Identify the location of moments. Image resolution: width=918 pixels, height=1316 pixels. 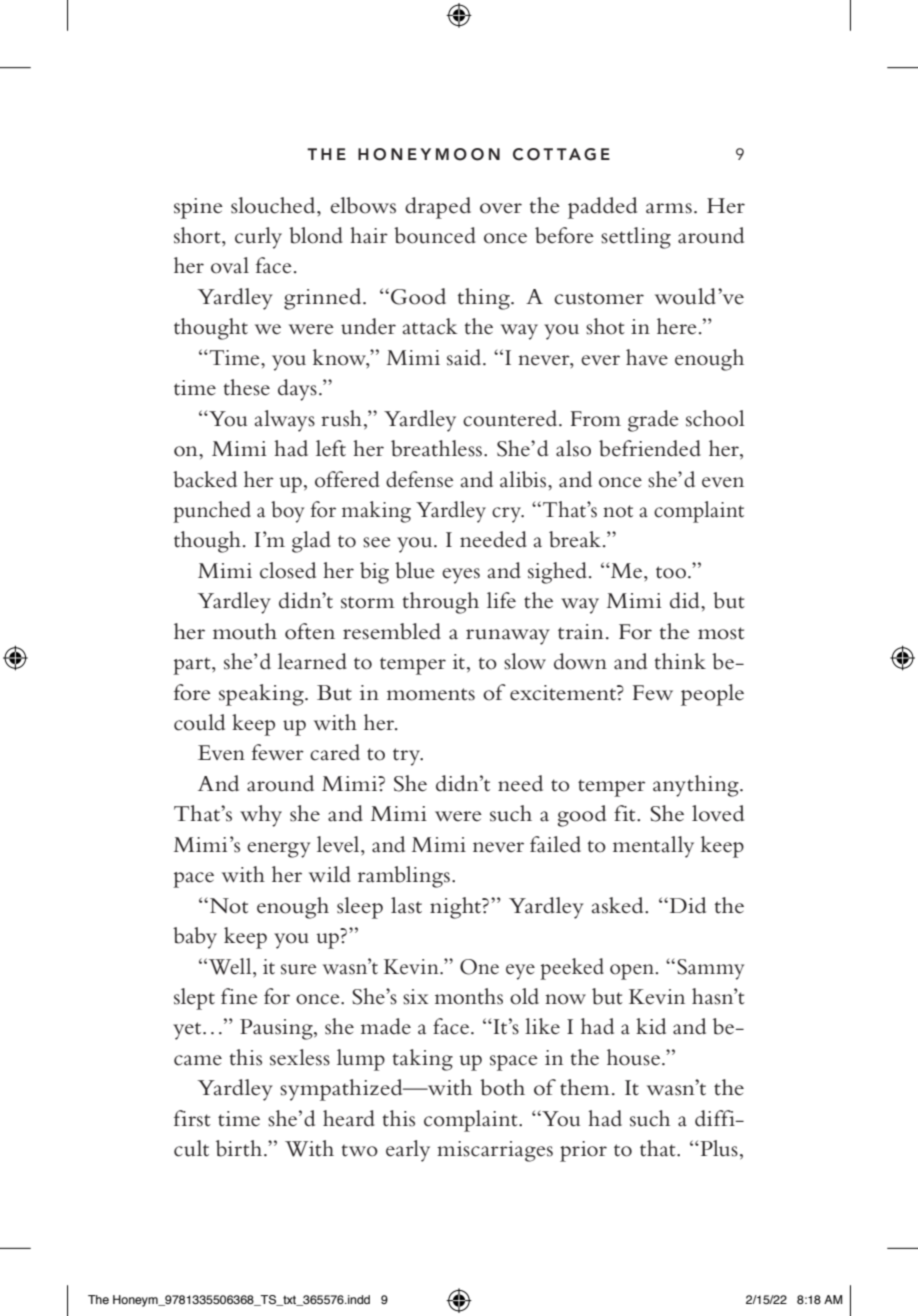
(431, 694).
